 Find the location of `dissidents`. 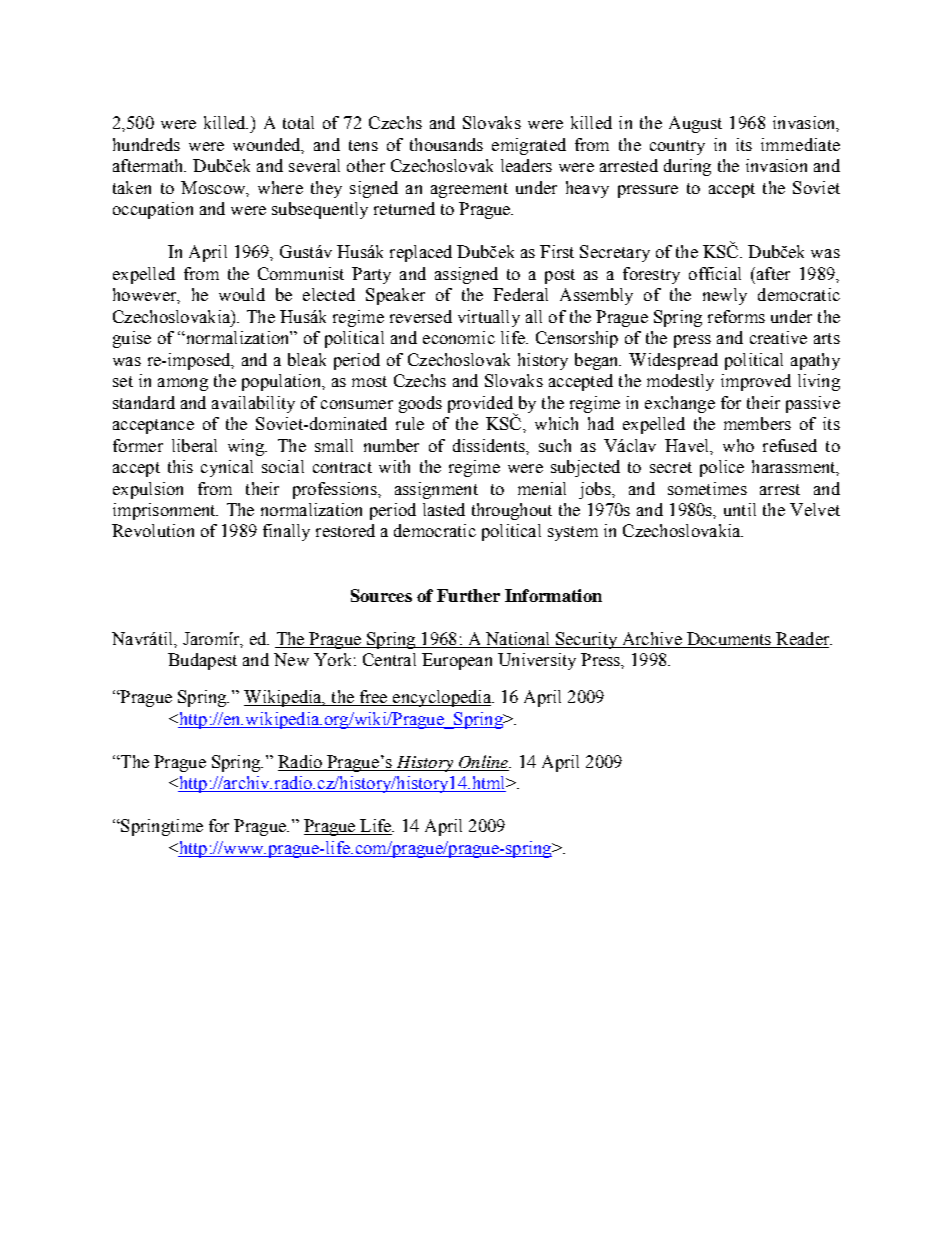

dissidents is located at coordinates (490, 445).
